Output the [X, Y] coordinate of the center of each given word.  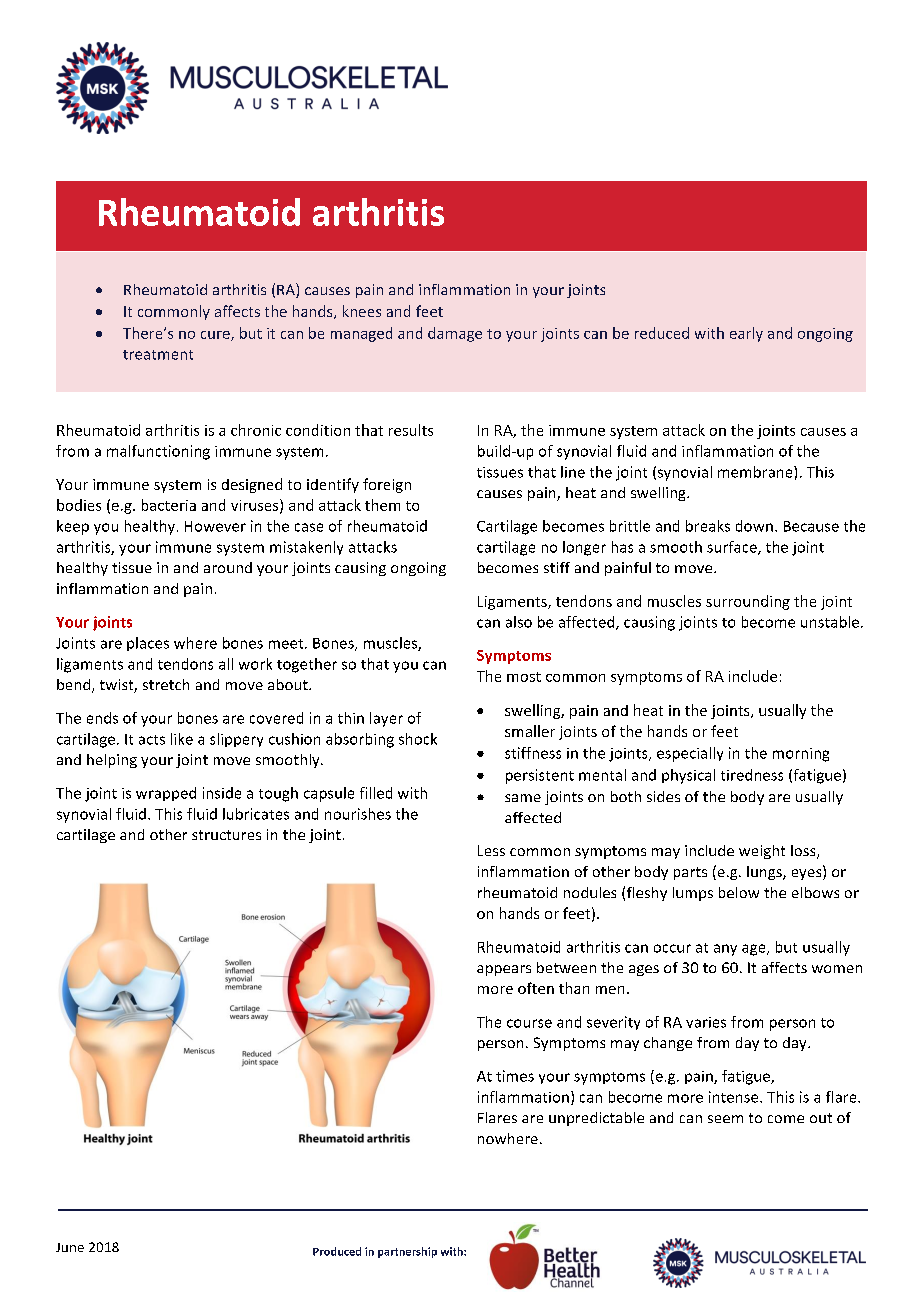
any [725, 950]
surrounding [748, 602]
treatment [158, 355]
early [746, 334]
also [519, 622]
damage [455, 334]
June [70, 1247]
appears [504, 970]
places [148, 644]
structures [226, 835]
